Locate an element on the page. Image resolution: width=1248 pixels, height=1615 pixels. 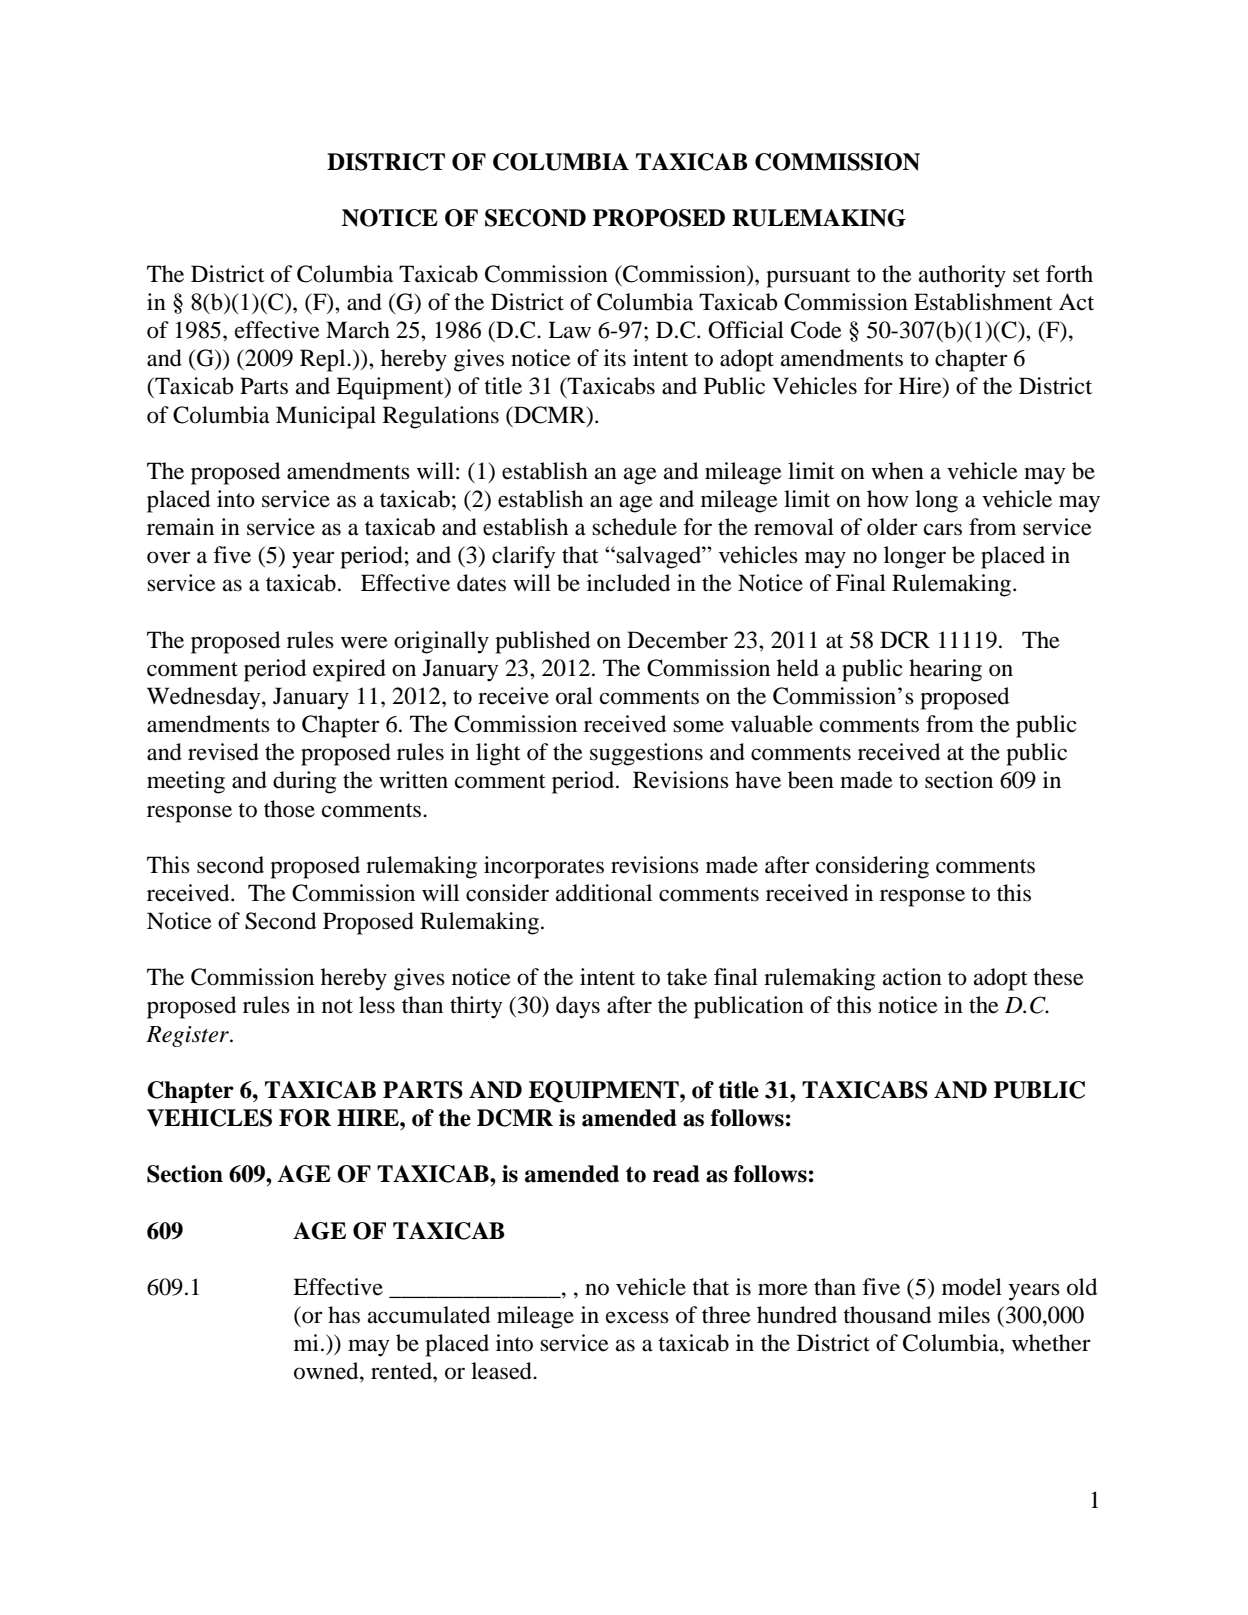
those is located at coordinates (289, 809).
